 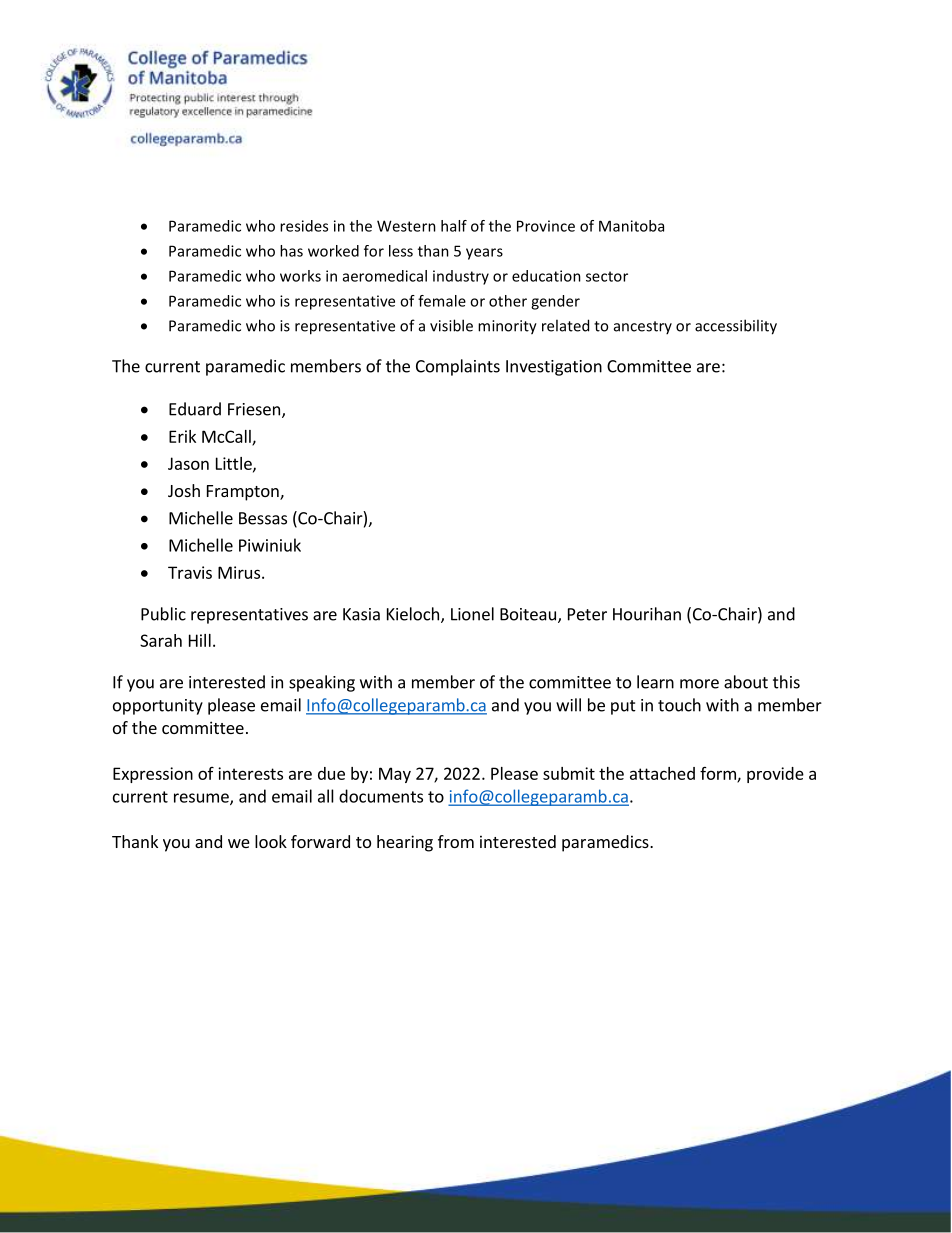 I want to click on Erik, so click(x=182, y=436).
